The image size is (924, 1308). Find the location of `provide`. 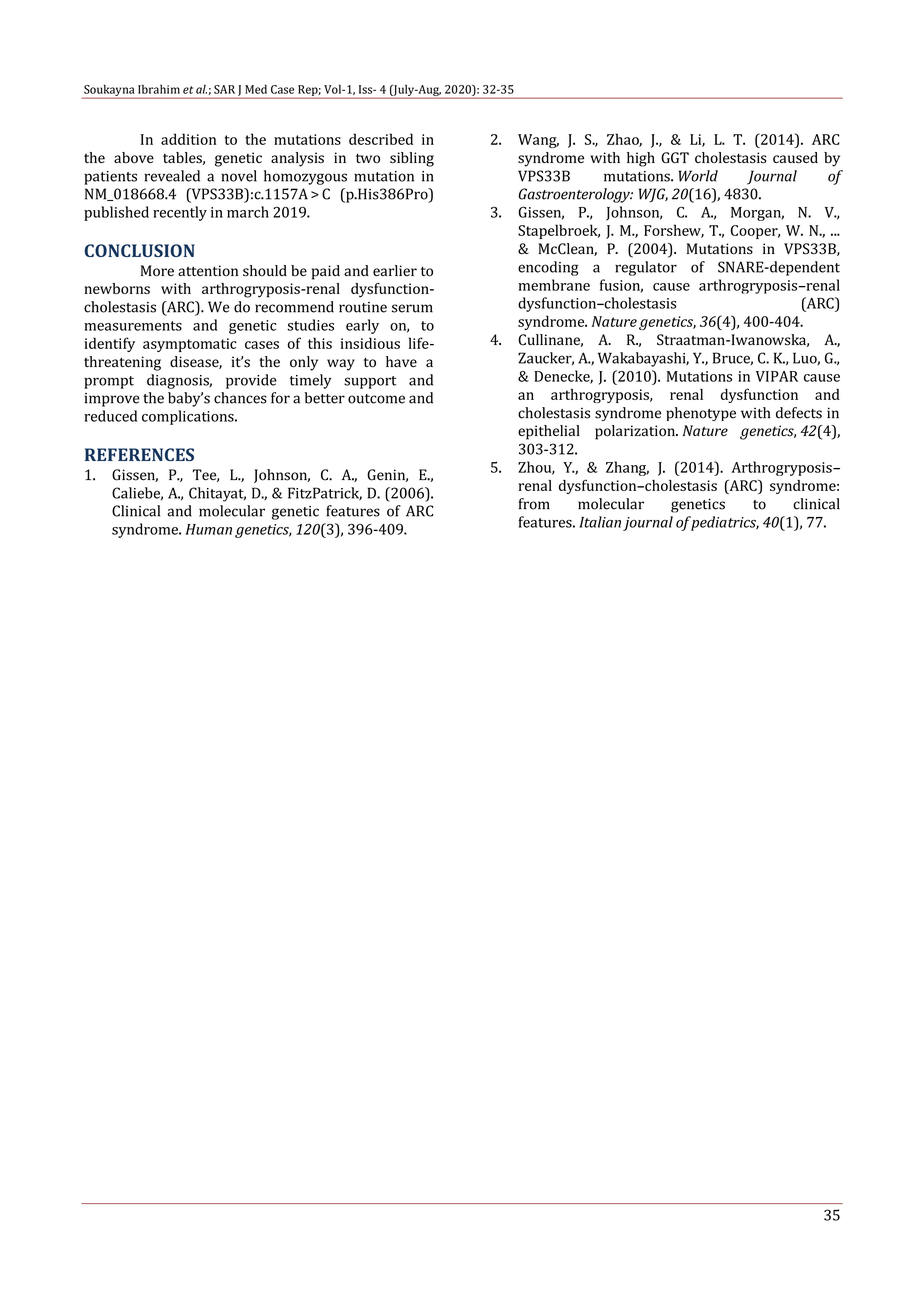

provide is located at coordinates (251, 381).
